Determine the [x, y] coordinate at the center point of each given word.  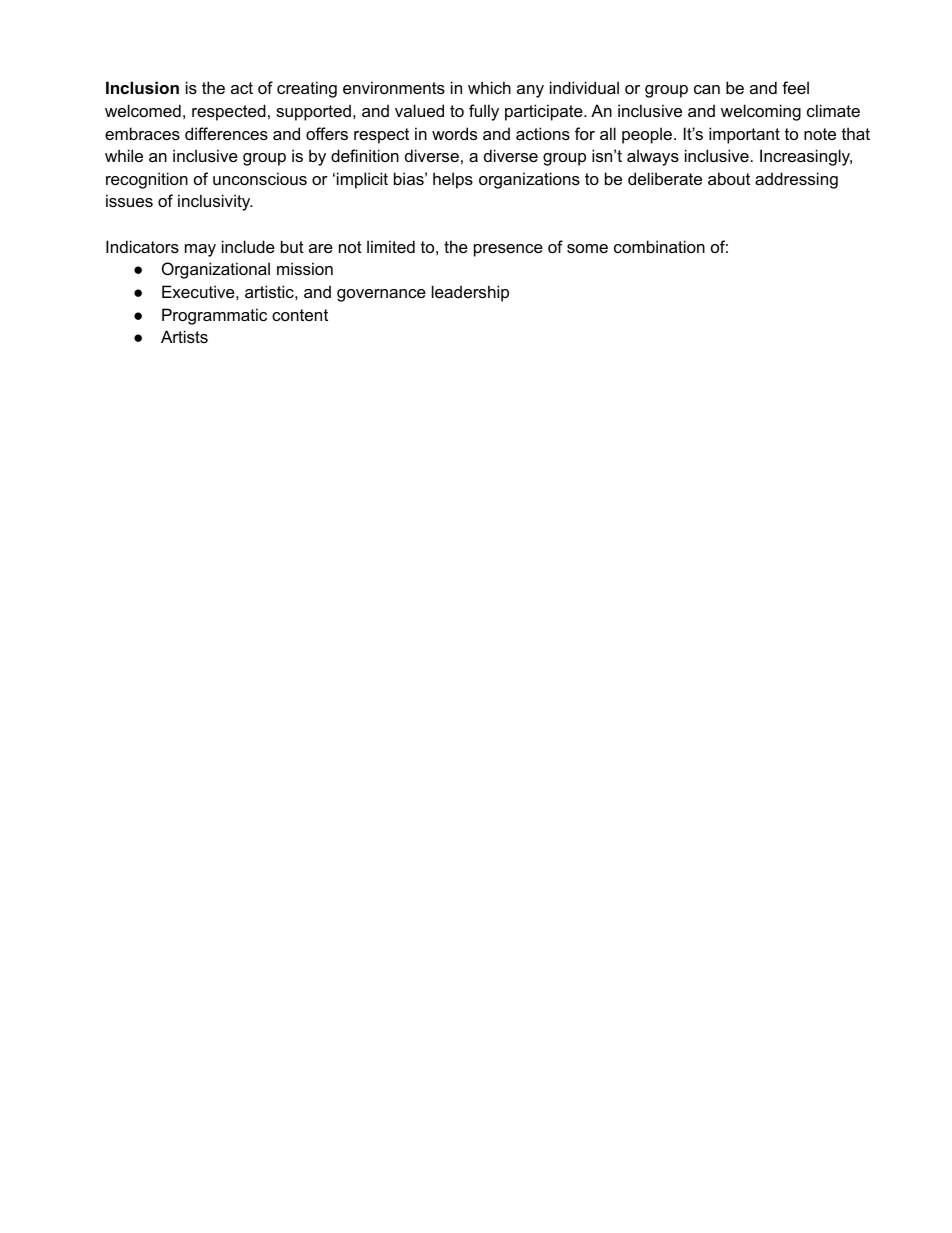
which [489, 87]
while [124, 155]
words [454, 133]
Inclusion [142, 87]
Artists [184, 336]
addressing [796, 180]
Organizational [216, 270]
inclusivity [215, 202]
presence [508, 250]
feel [795, 87]
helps [453, 180]
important [744, 135]
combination [659, 246]
